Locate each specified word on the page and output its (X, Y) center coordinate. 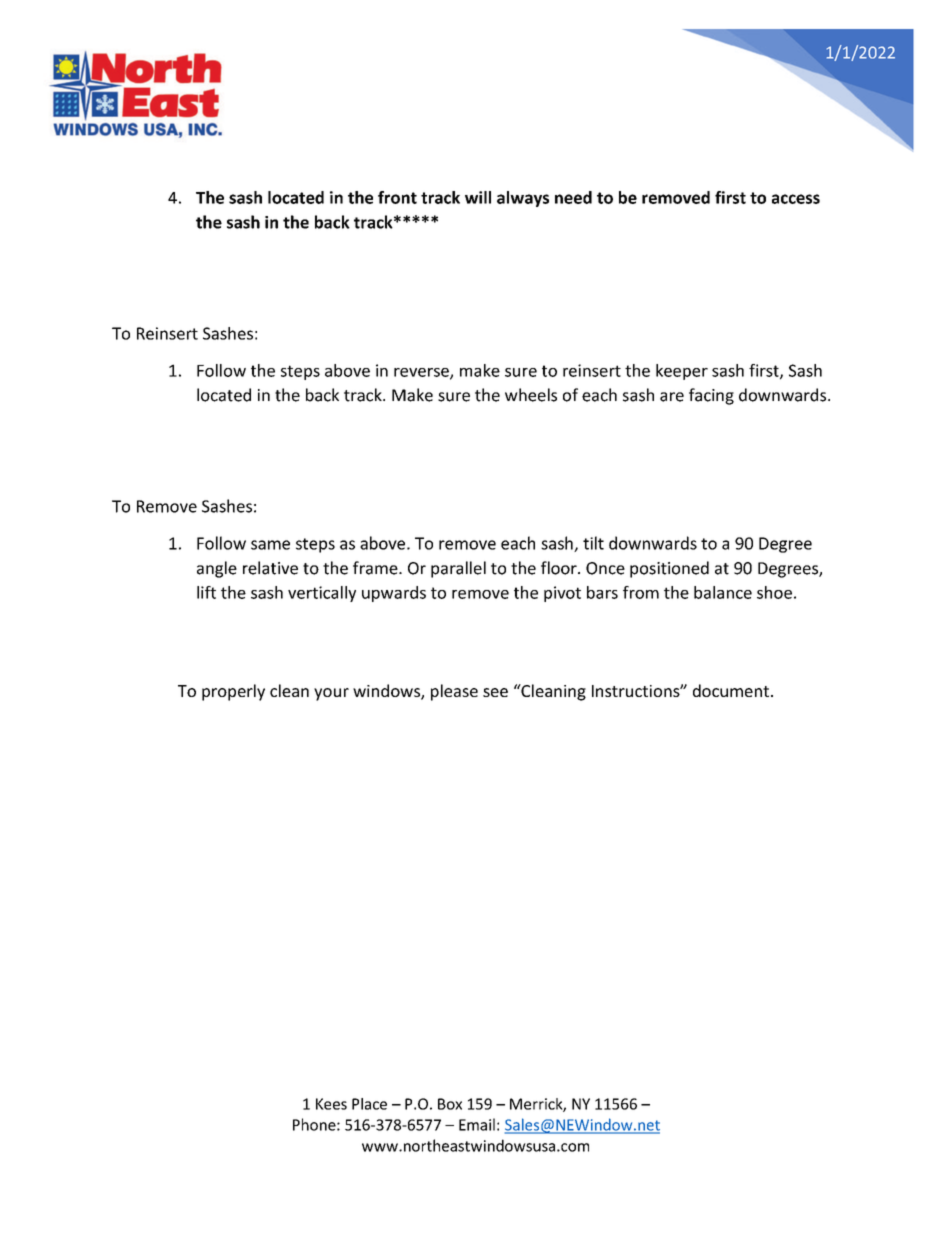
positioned (669, 569)
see (495, 692)
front (397, 197)
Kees (331, 1104)
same (270, 545)
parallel (458, 569)
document (731, 690)
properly (233, 692)
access (796, 199)
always (523, 199)
